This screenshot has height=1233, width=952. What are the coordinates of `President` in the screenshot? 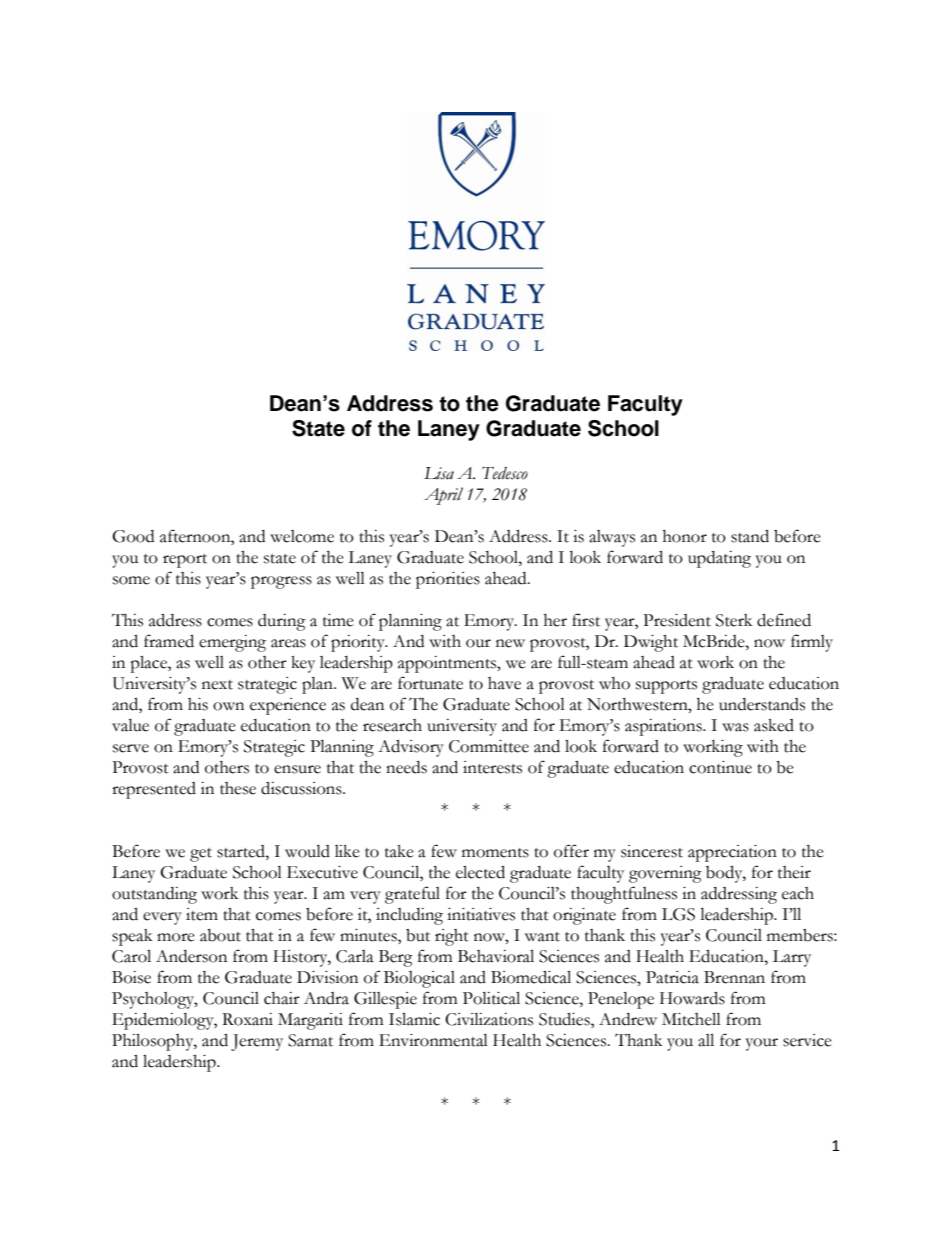 It's located at (677, 620).
